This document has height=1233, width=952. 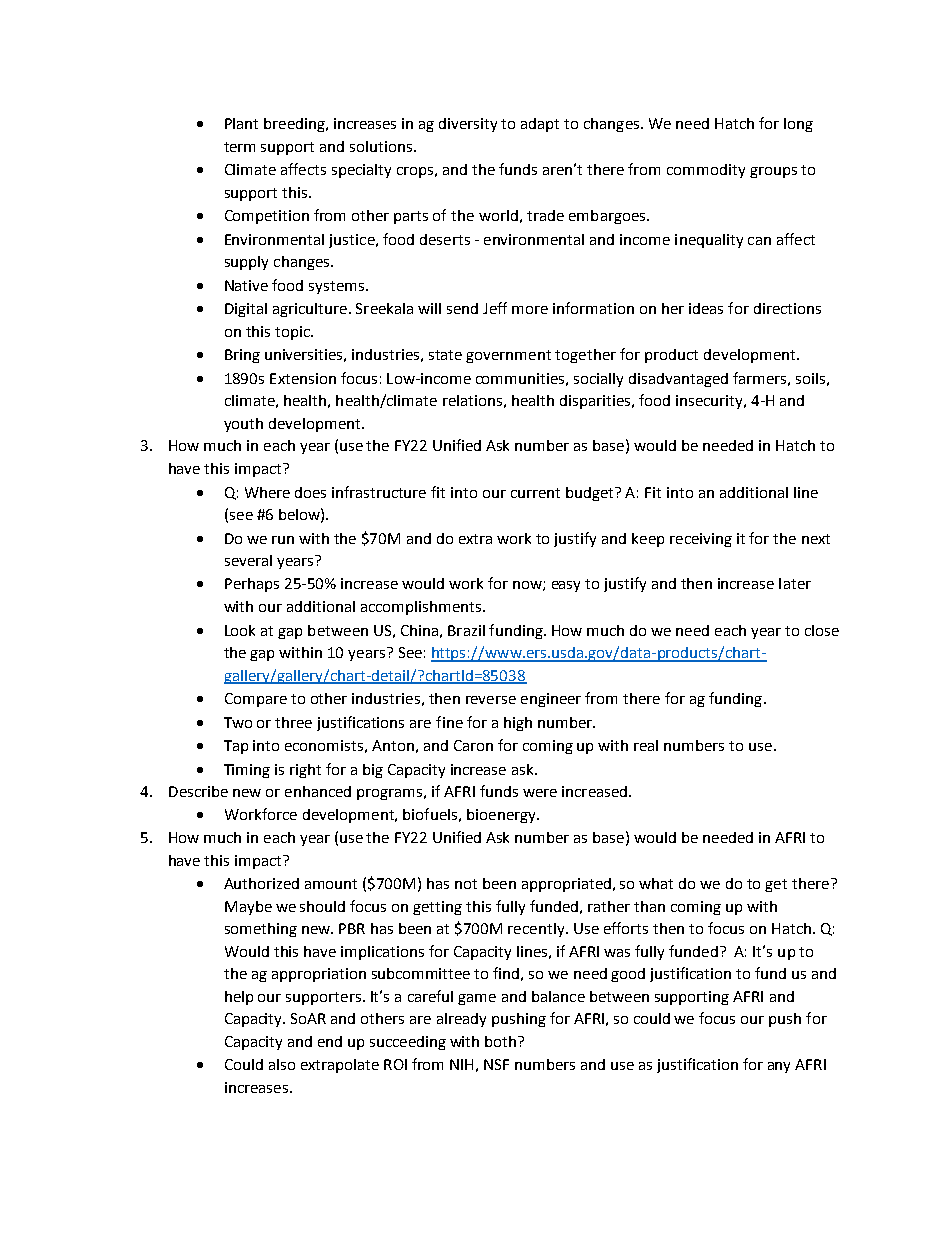 I want to click on groups, so click(x=773, y=172).
